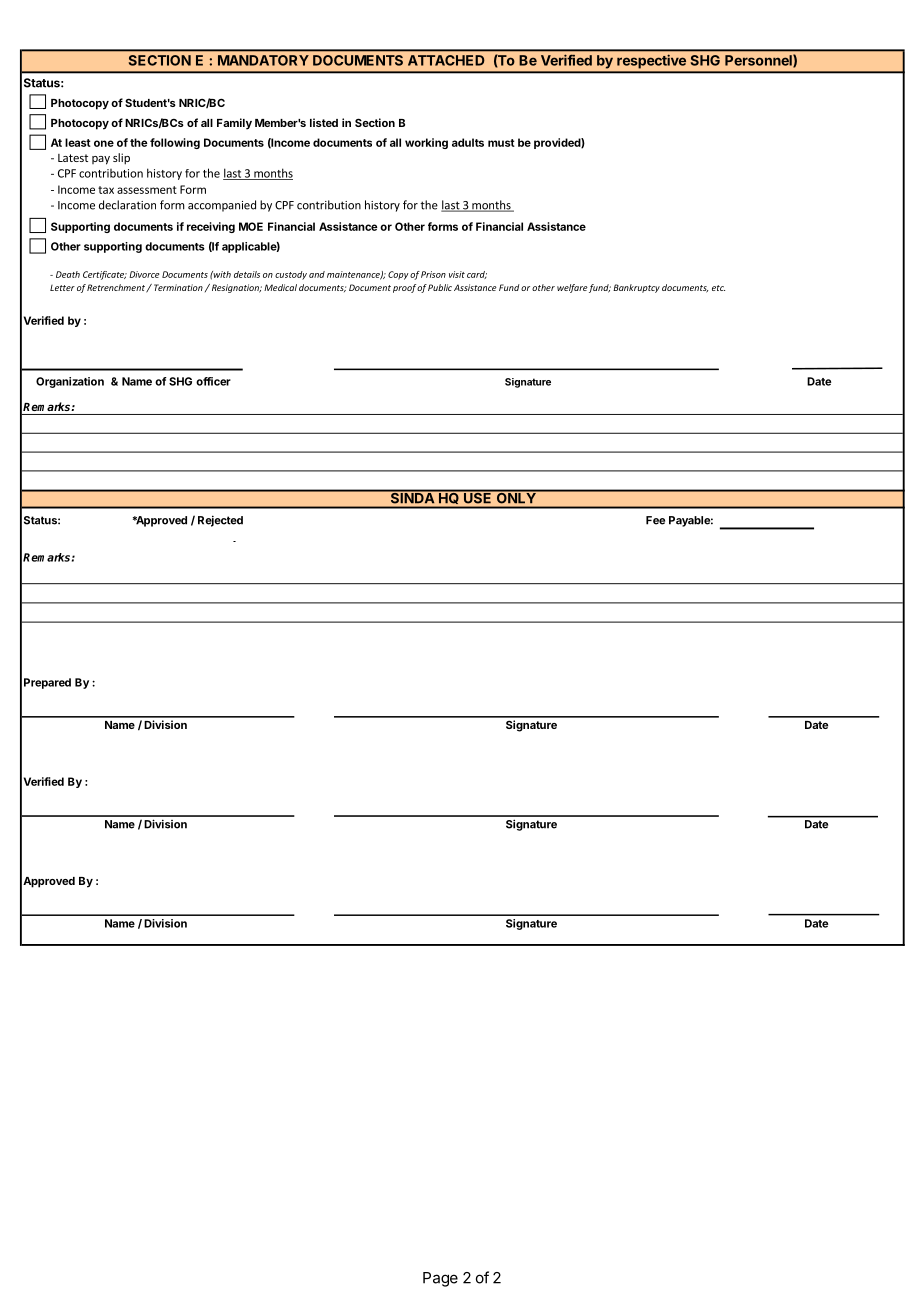 The image size is (924, 1308). What do you see at coordinates (440, 287) in the screenshot?
I see `Public` at bounding box center [440, 287].
